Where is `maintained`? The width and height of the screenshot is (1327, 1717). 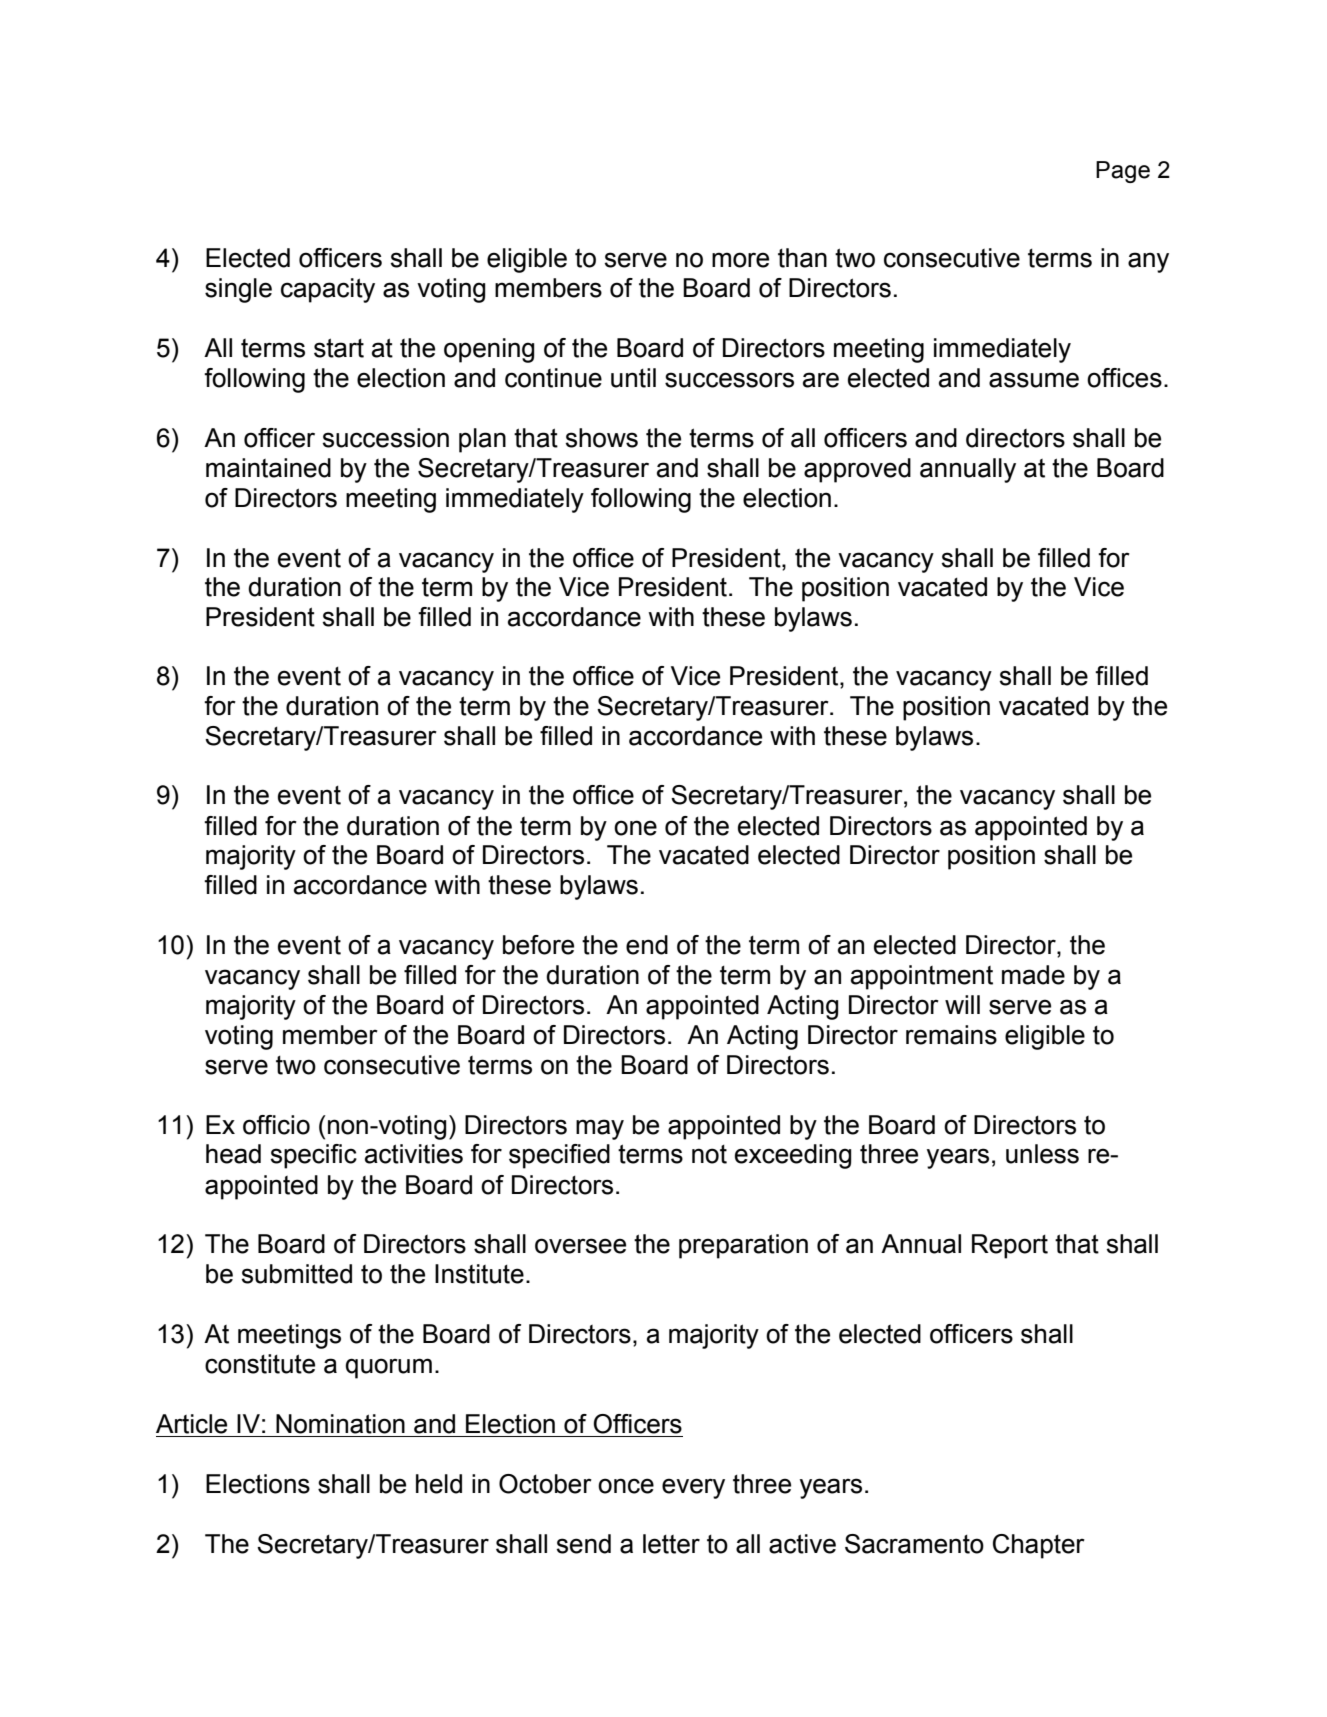
maintained is located at coordinates (268, 468).
